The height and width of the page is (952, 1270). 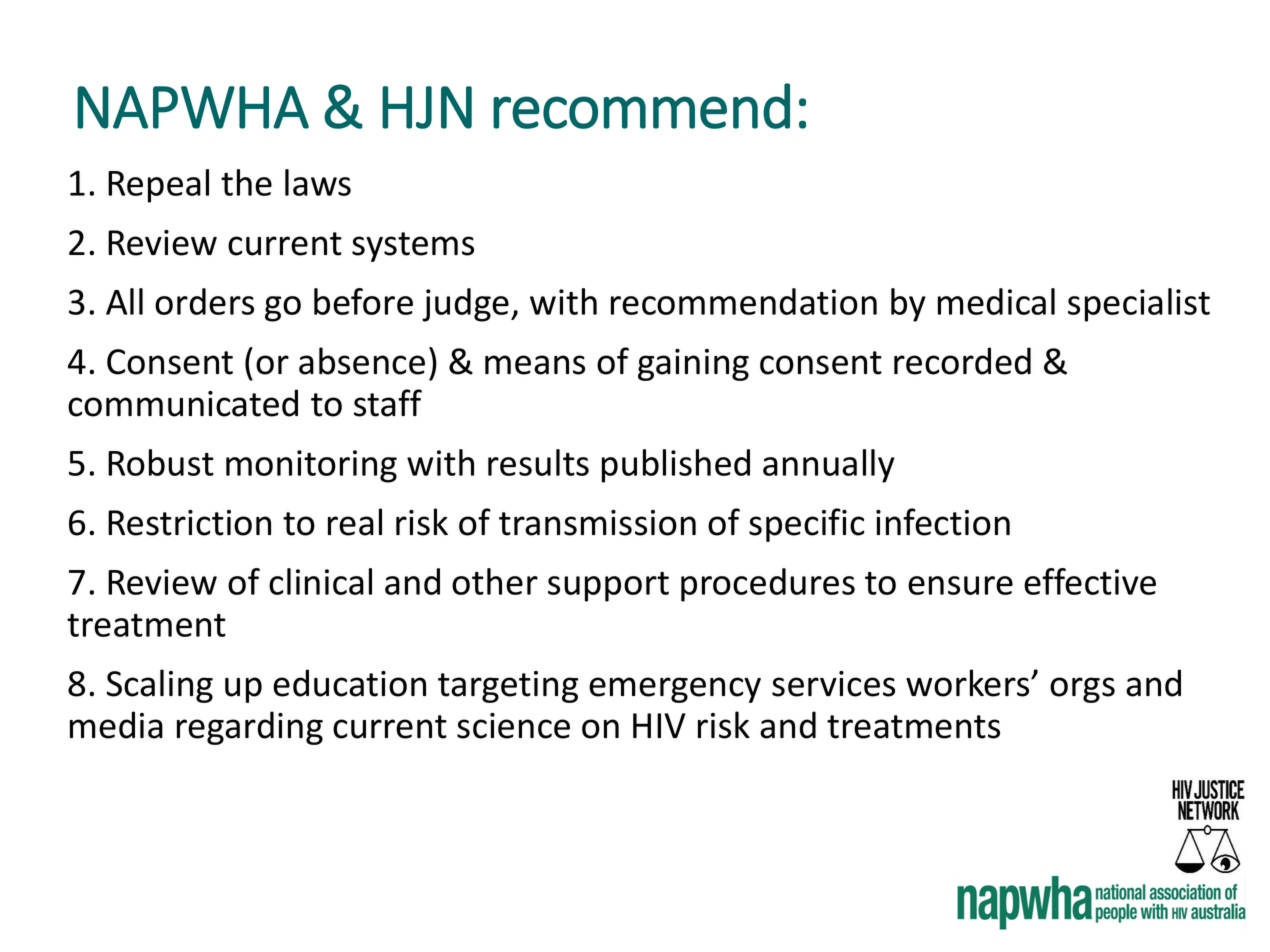 What do you see at coordinates (158, 186) in the page?
I see `Repeal` at bounding box center [158, 186].
